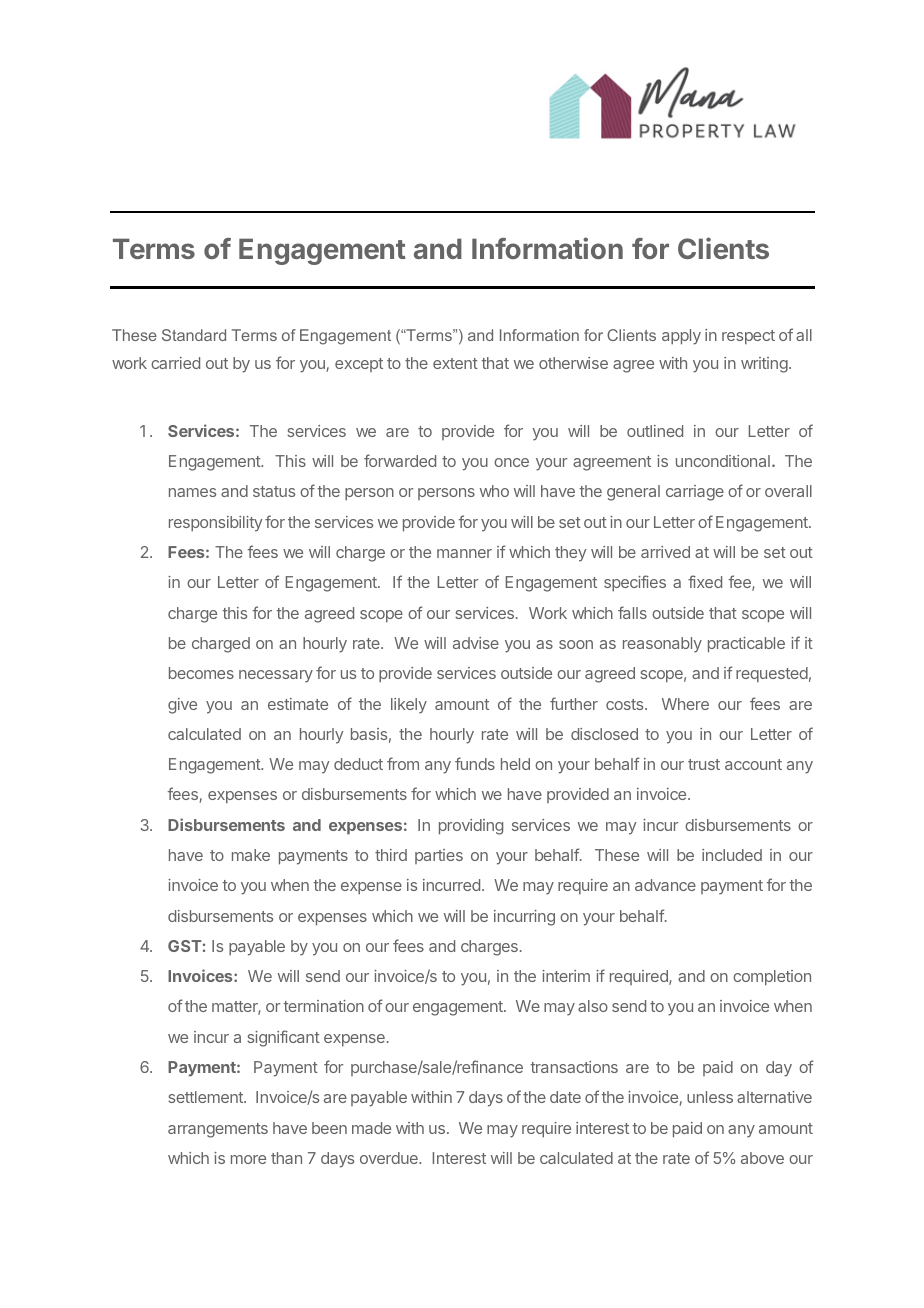 The height and width of the image is (1308, 924). What do you see at coordinates (218, 1130) in the image?
I see `arrangements` at bounding box center [218, 1130].
